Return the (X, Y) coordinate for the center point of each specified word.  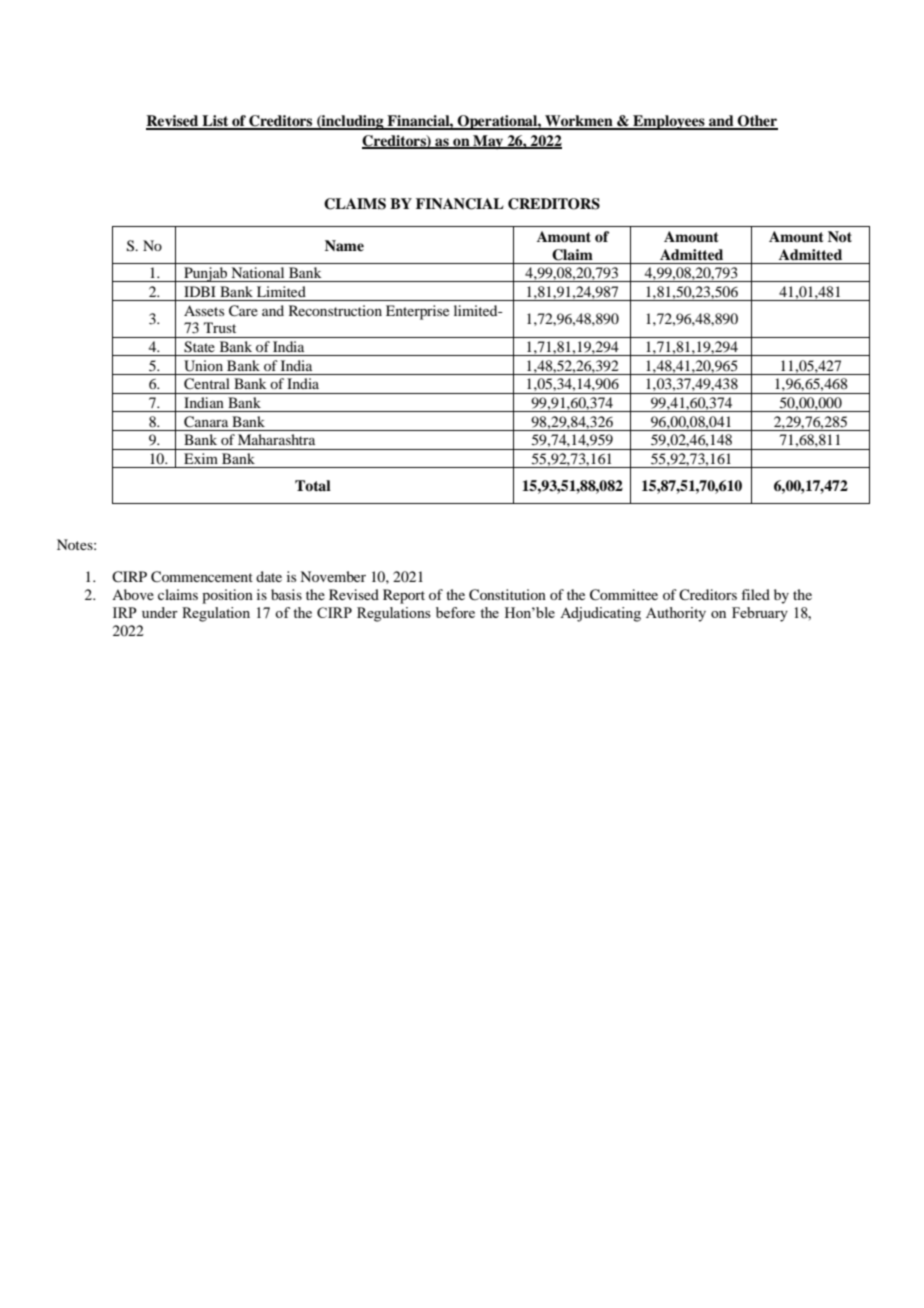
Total (313, 485)
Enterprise (417, 312)
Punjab (206, 274)
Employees (669, 122)
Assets (204, 310)
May (488, 142)
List (215, 122)
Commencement (202, 577)
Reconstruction (335, 310)
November (333, 576)
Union (203, 366)
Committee (624, 595)
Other (757, 122)
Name (344, 245)
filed (756, 594)
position (227, 596)
